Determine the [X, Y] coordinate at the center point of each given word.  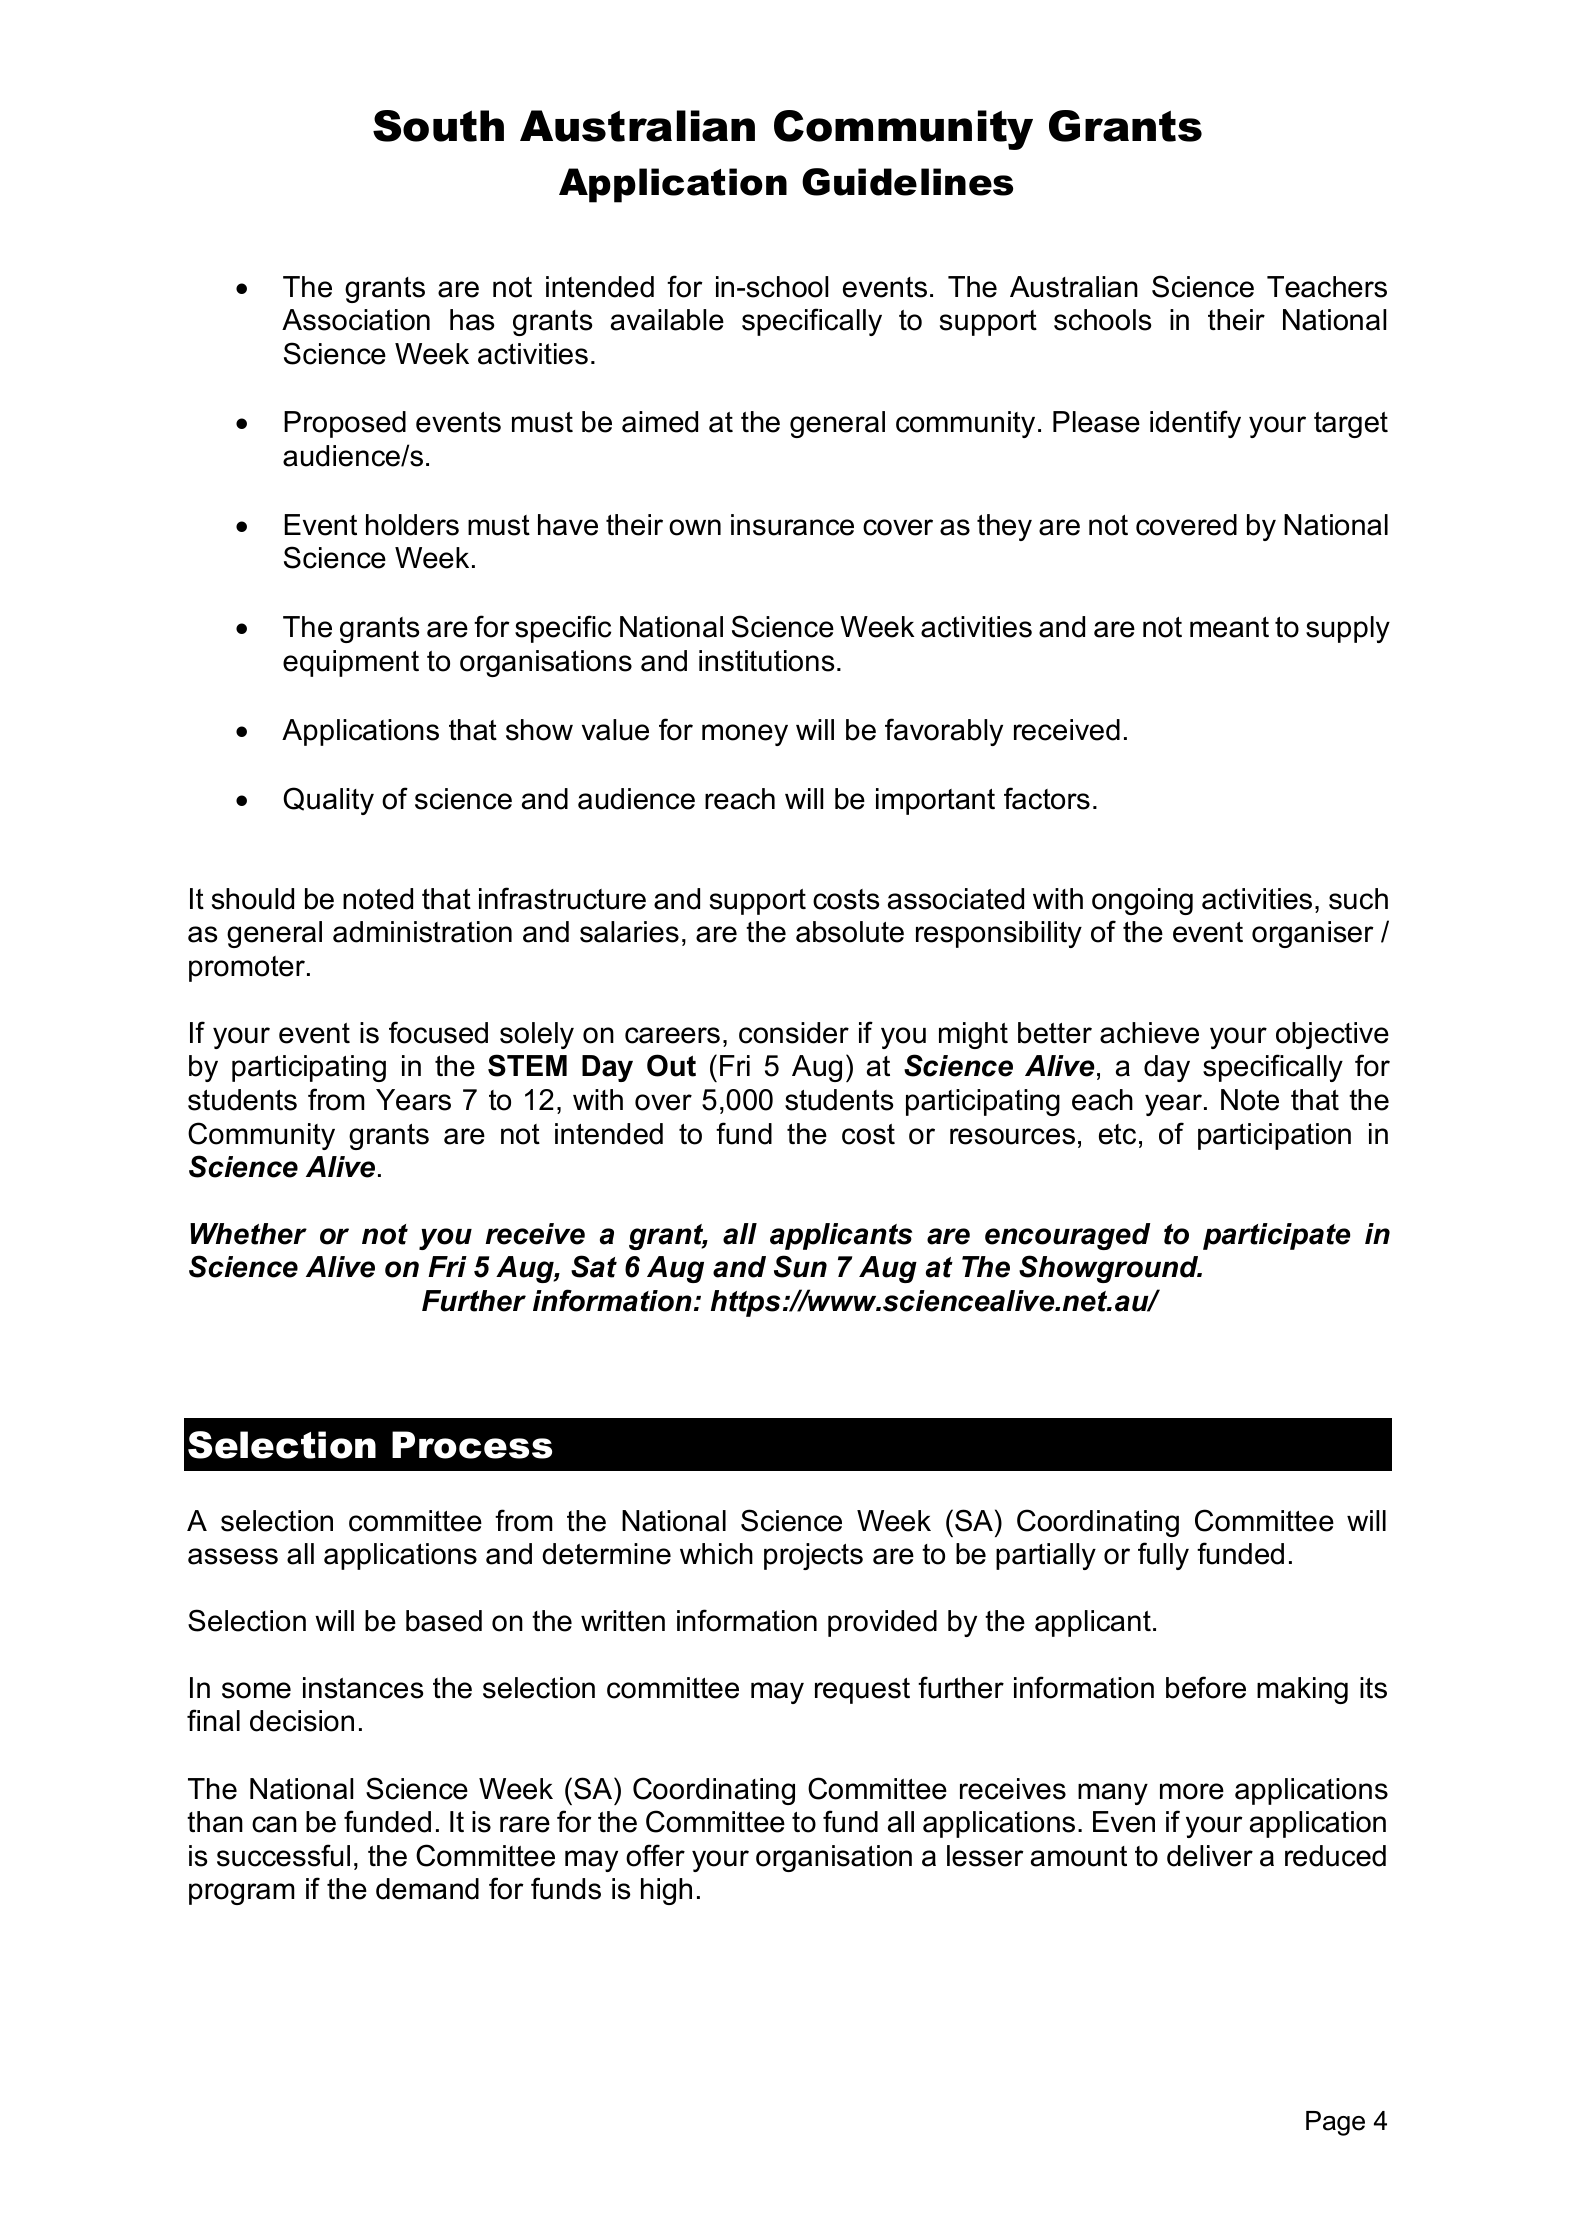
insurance [792, 525]
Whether [248, 1234]
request [862, 1691]
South [438, 126]
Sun [800, 1266]
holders [412, 525]
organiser [1313, 934]
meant [1229, 627]
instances [363, 1688]
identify [1195, 424]
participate [1277, 1236]
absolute [850, 932]
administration [422, 932]
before [1206, 1687]
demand [427, 1889]
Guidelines [907, 182]
